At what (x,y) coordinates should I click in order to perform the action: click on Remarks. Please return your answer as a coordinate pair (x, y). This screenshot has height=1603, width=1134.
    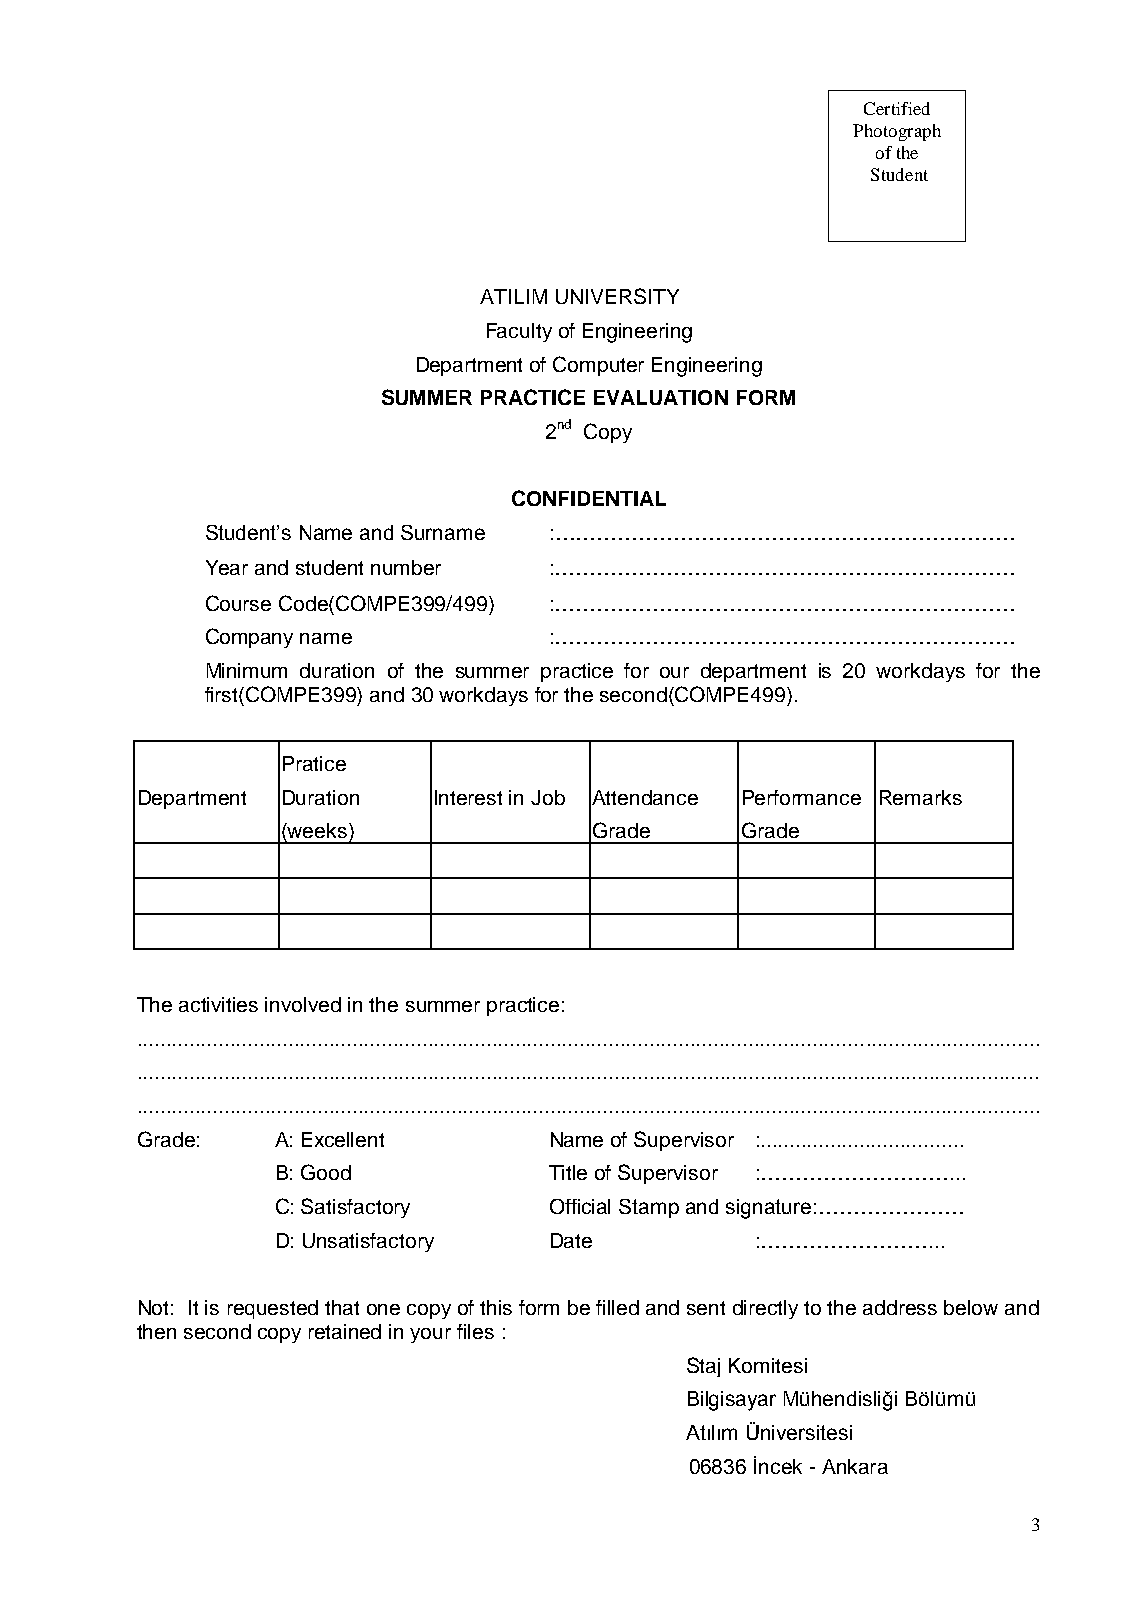
    Looking at the image, I should click on (921, 797).
